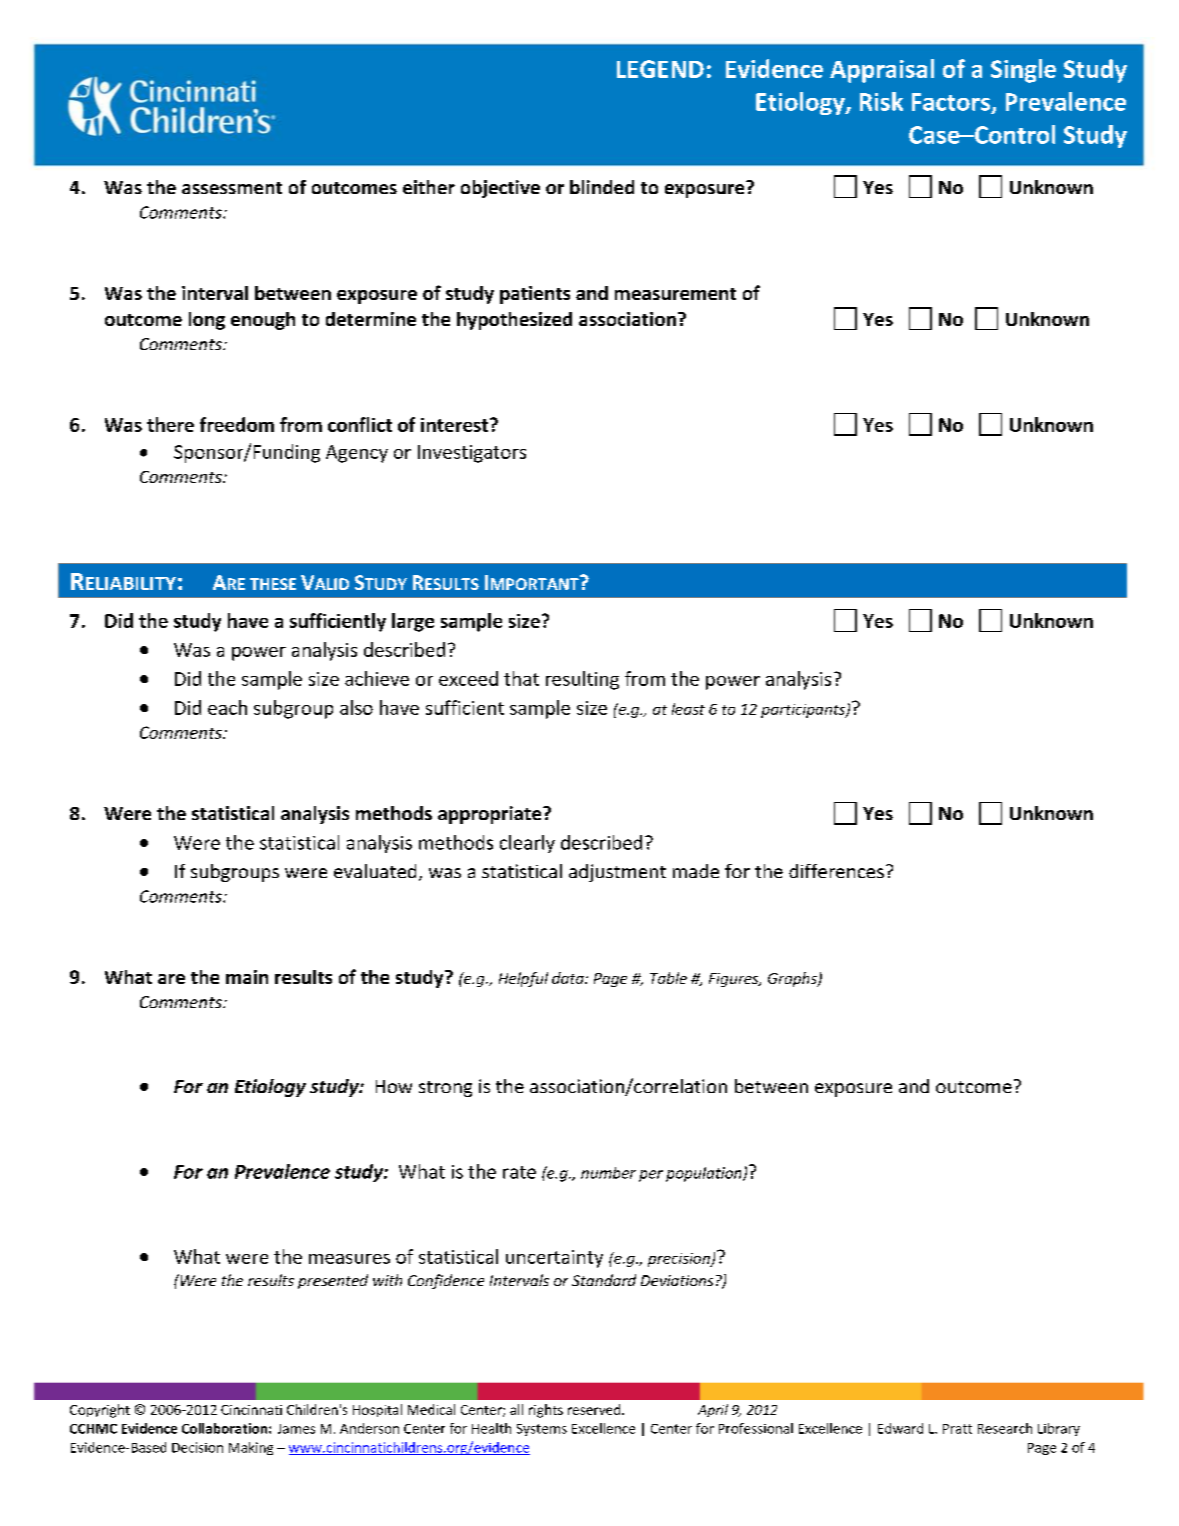 This page has width=1179, height=1526. Describe the element at coordinates (237, 424) in the page. I see `freedom` at that location.
